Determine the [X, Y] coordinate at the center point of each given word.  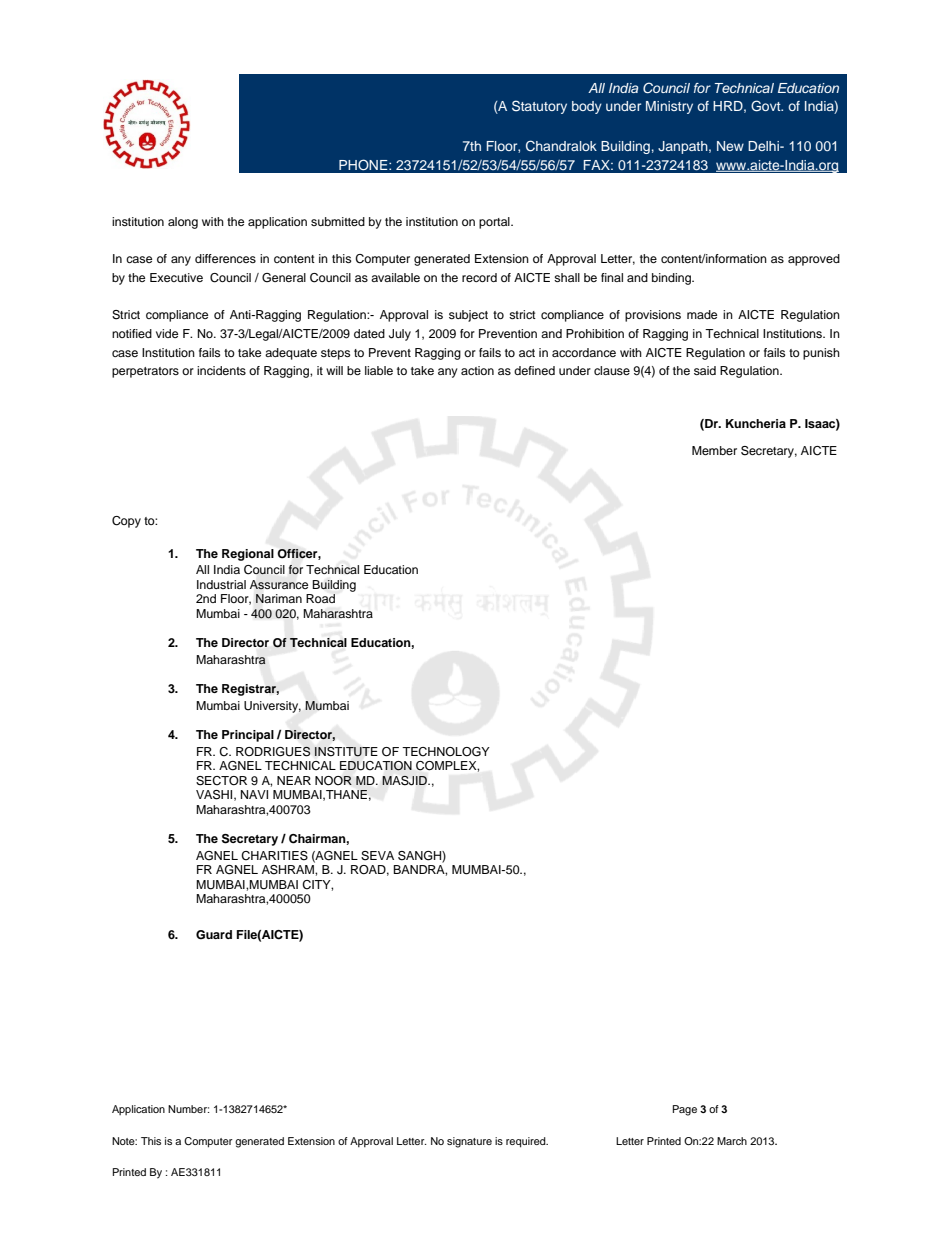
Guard [214, 935]
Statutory [539, 107]
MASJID [406, 780]
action [477, 370]
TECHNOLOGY [446, 752]
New [730, 146]
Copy [126, 522]
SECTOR [221, 781]
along [183, 223]
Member [714, 450]
